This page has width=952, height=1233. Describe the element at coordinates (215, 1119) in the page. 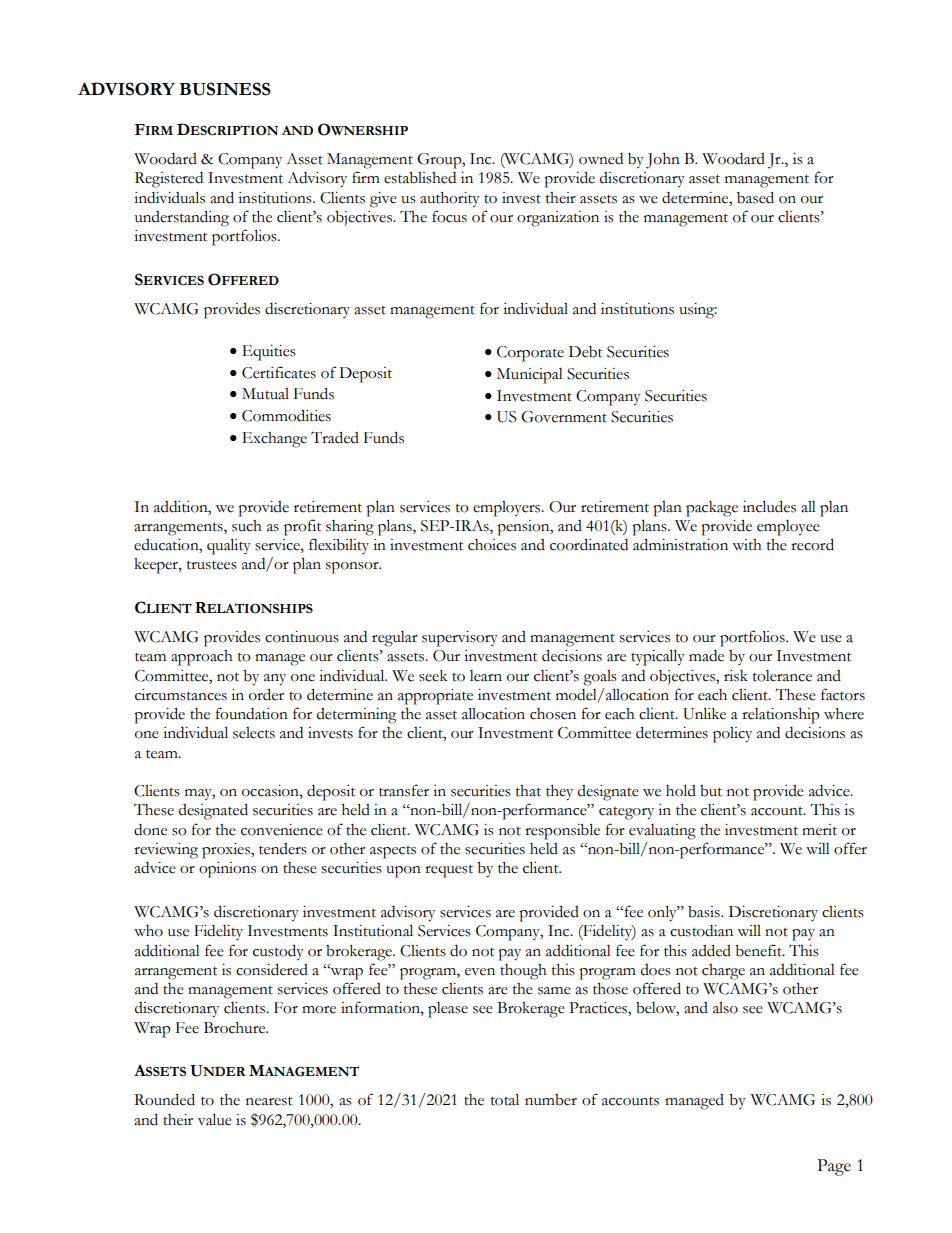

I see `value` at that location.
